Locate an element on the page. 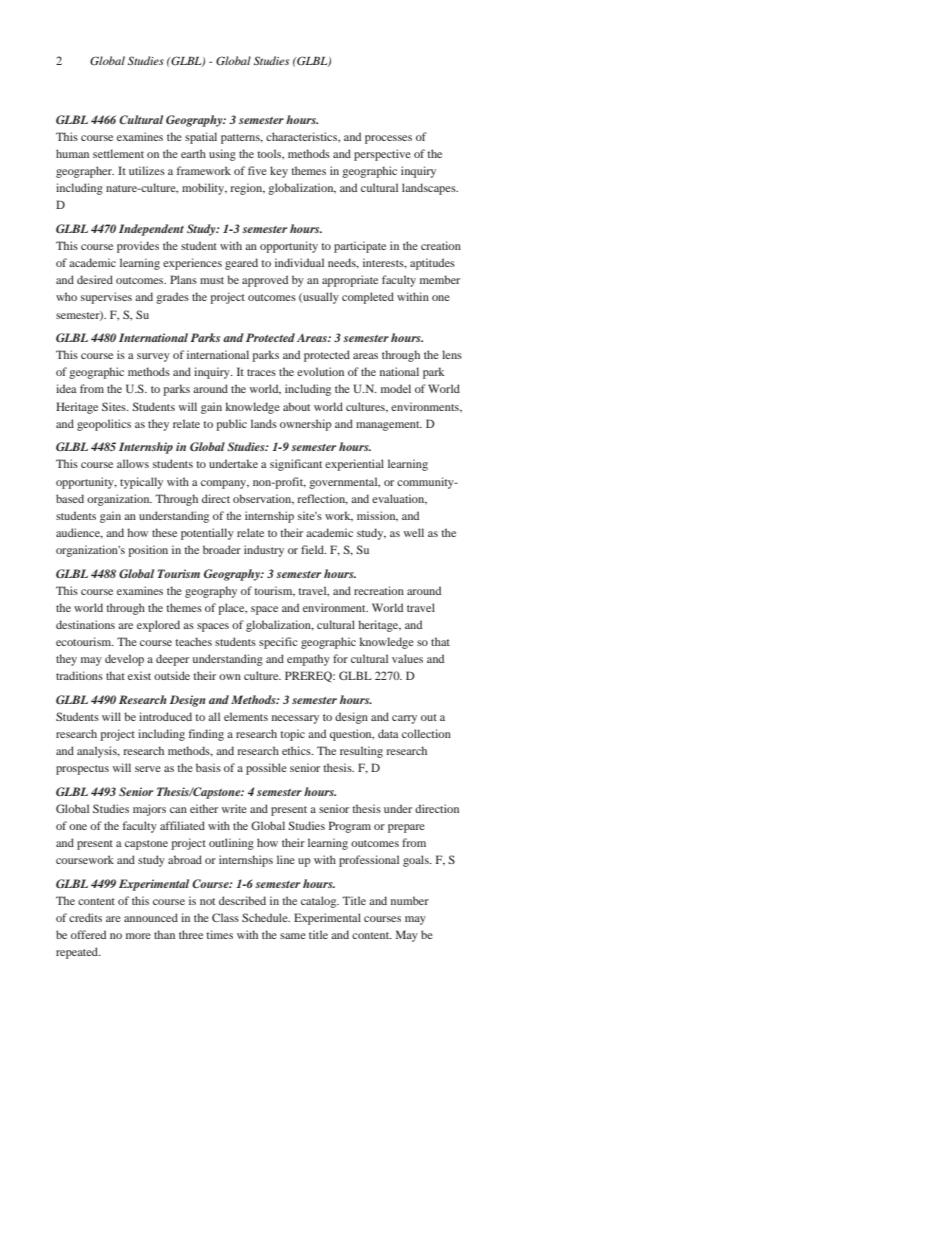  management is located at coordinates (389, 426).
